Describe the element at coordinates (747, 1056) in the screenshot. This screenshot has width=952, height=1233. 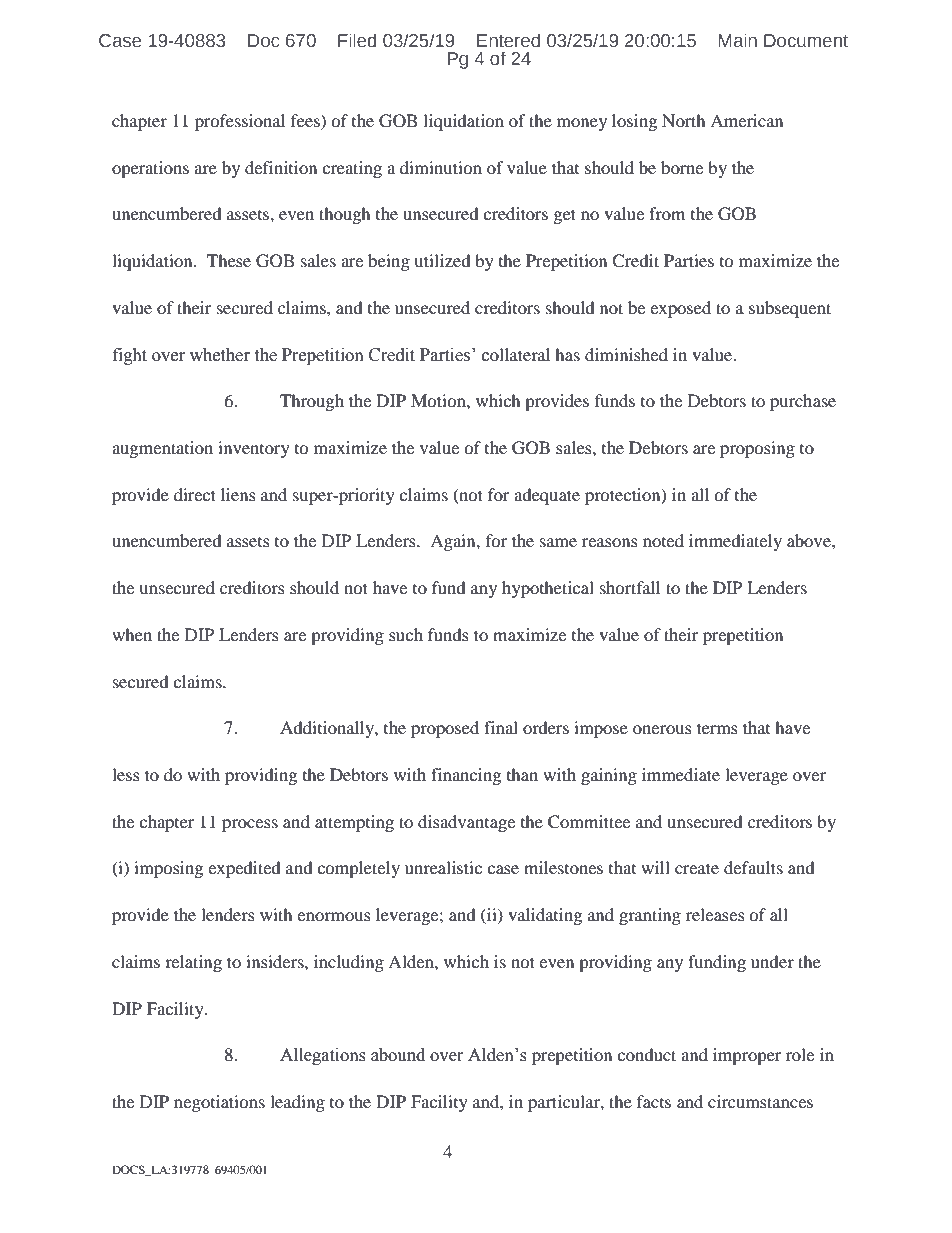
I see `improper` at that location.
